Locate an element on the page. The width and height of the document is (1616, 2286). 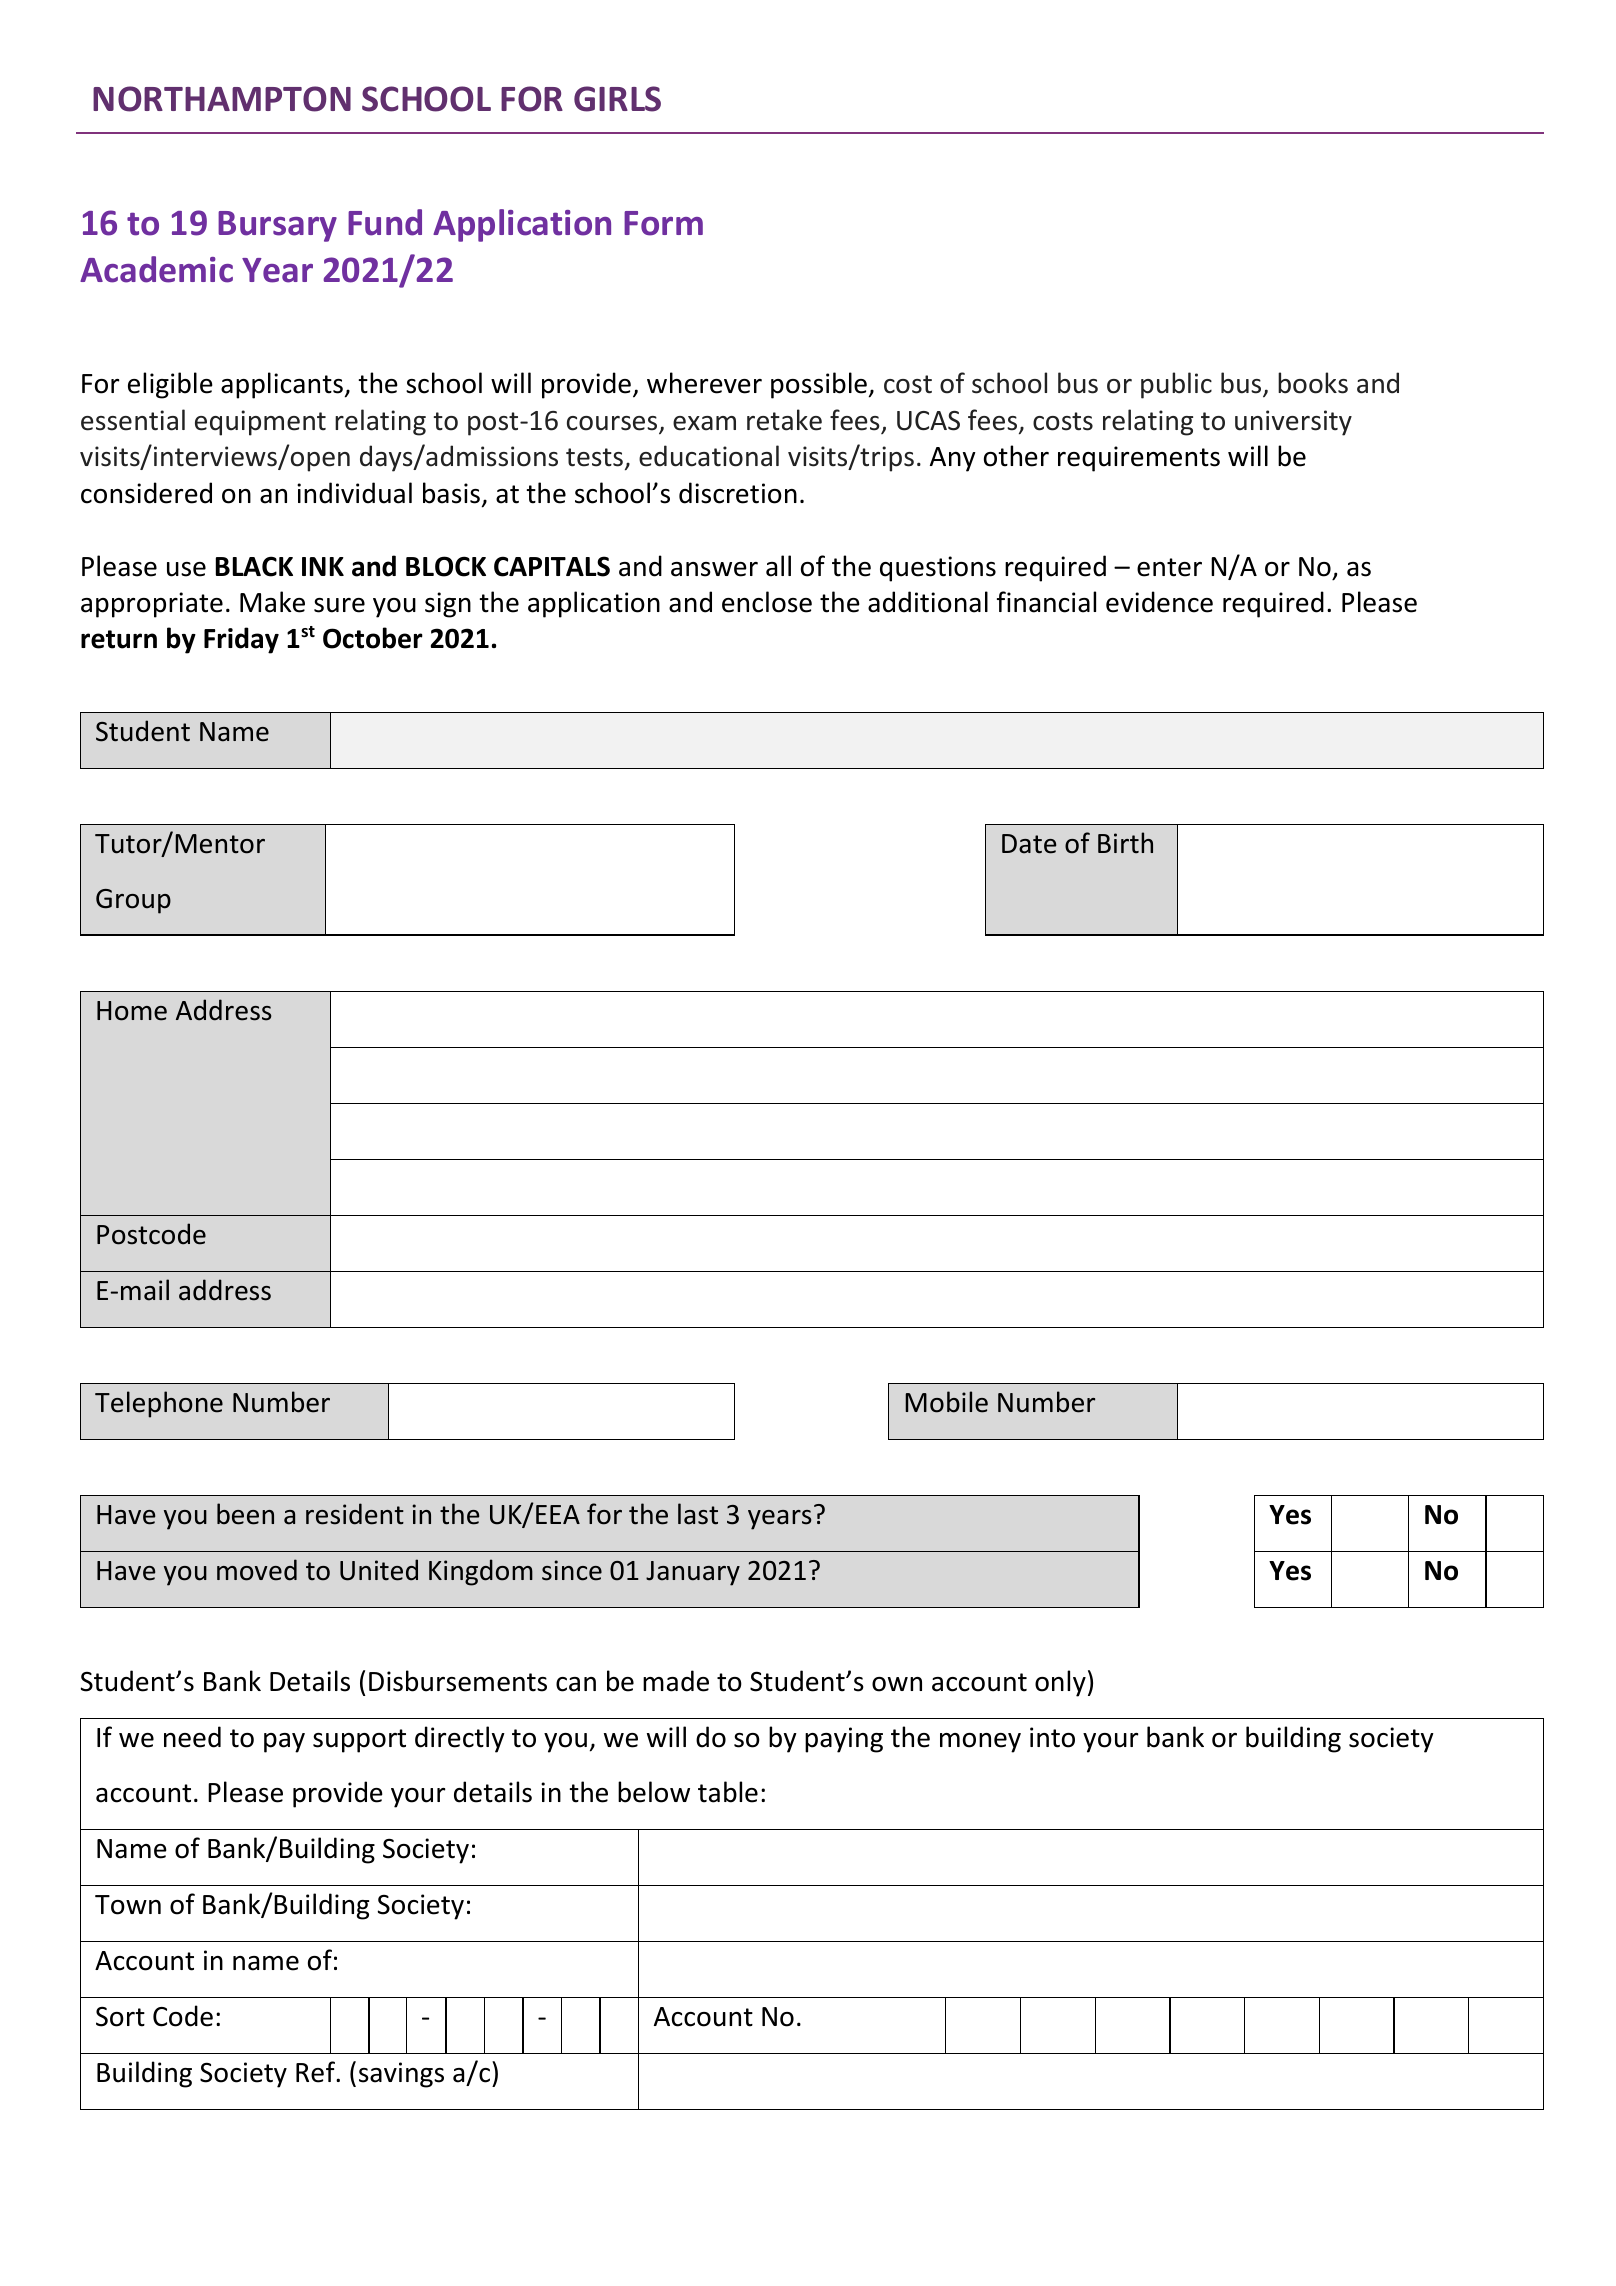
Ref is located at coordinates (316, 2072).
